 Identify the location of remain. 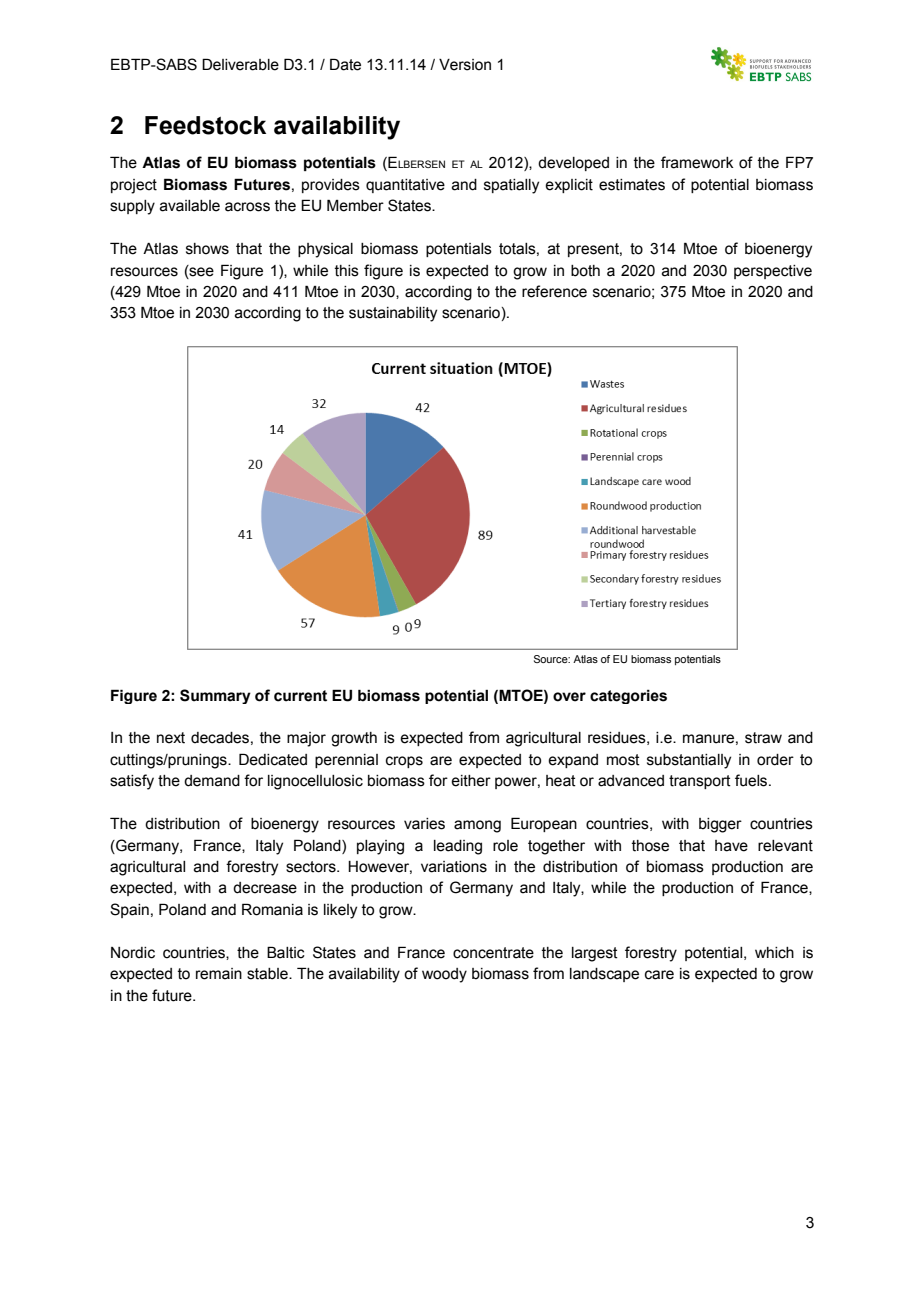
(219, 974).
